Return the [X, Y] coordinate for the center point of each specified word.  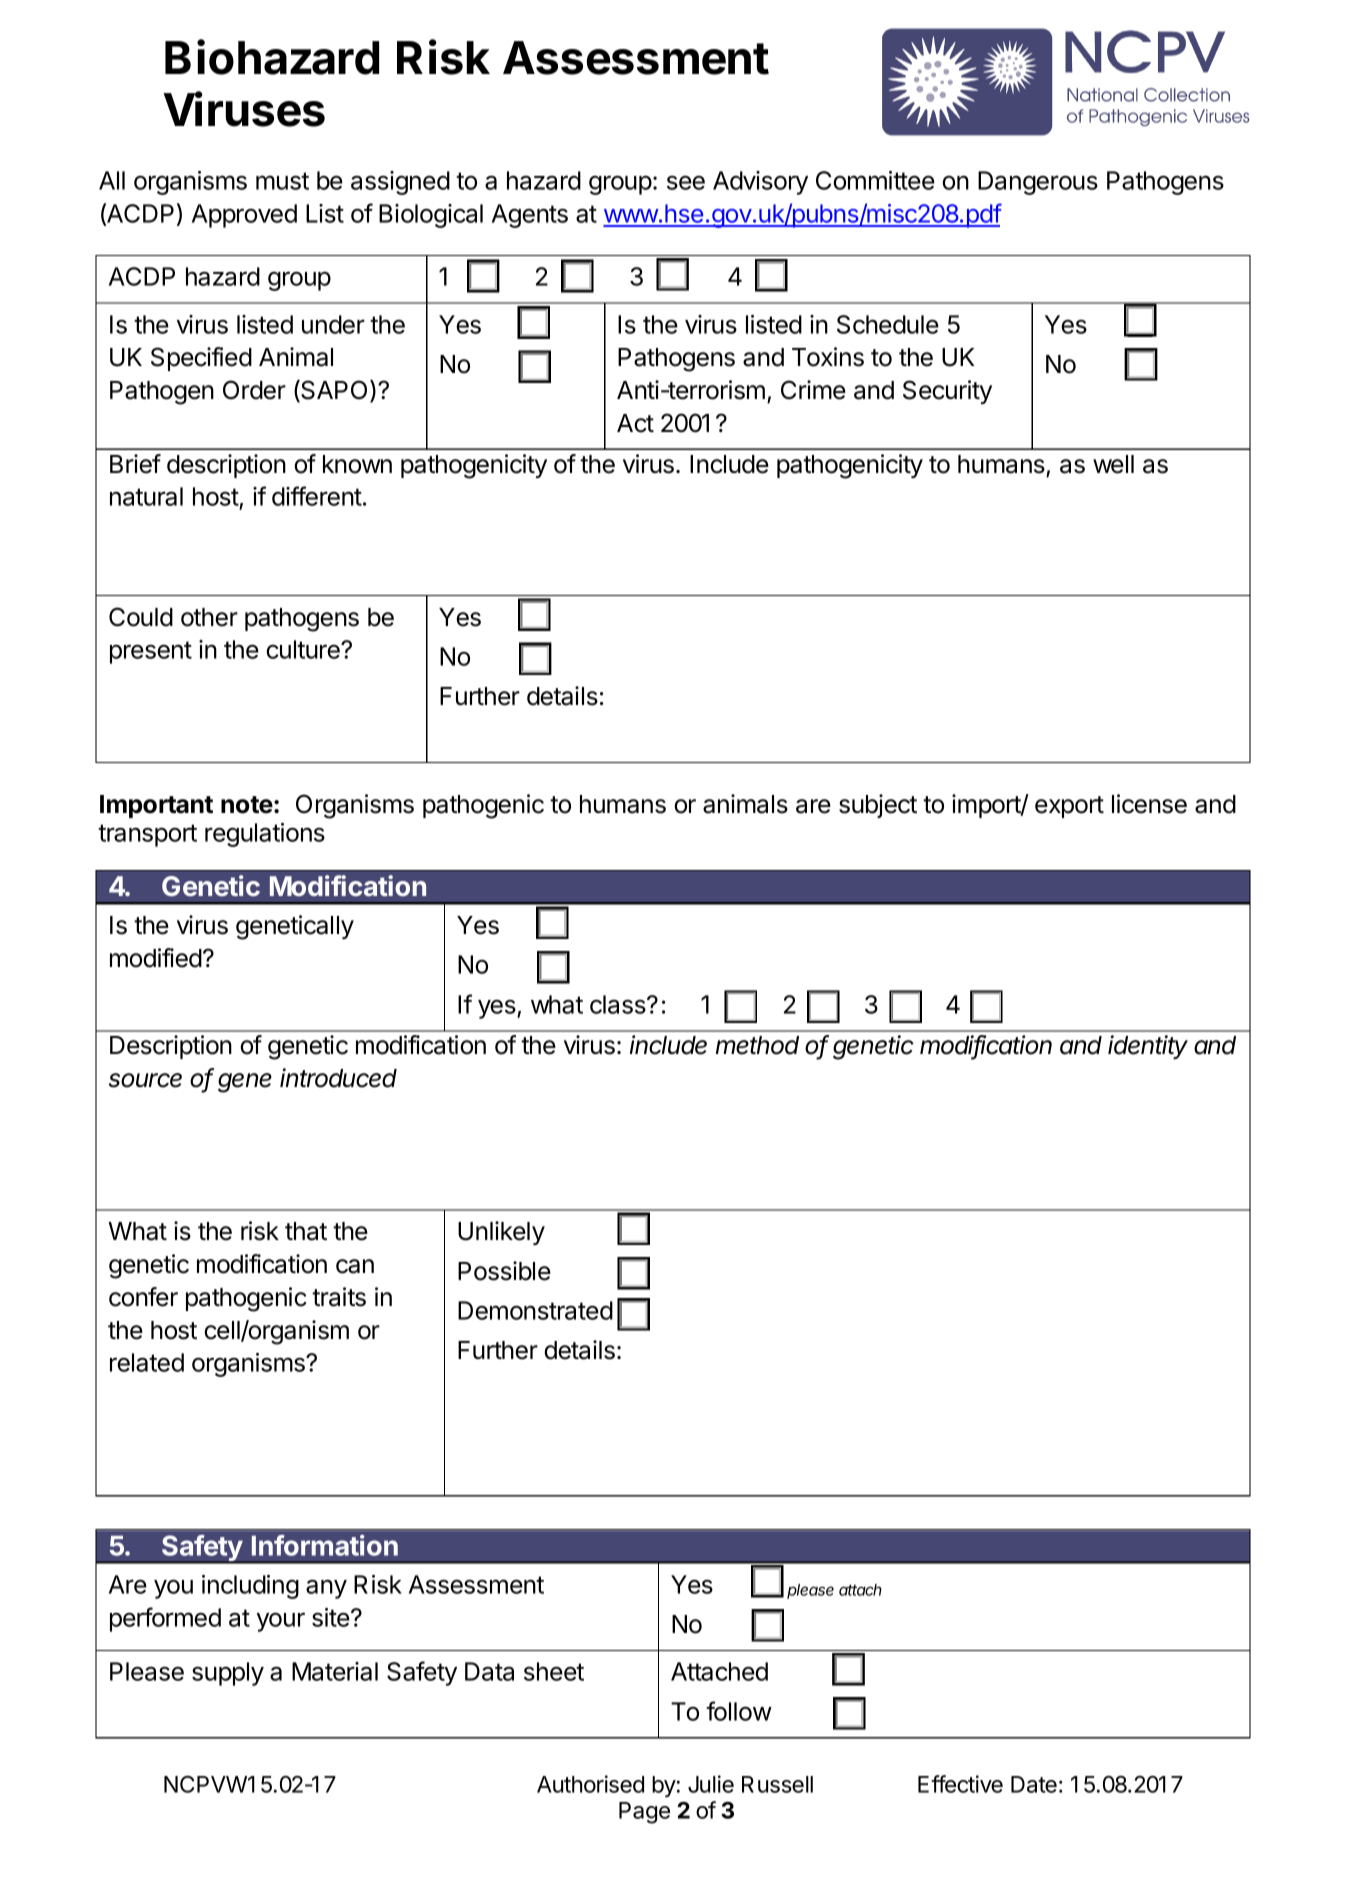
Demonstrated [535, 1310]
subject [878, 806]
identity [1148, 1047]
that [306, 1231]
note [247, 805]
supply [228, 1674]
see [686, 182]
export [1069, 807]
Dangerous [1038, 183]
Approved [244, 216]
